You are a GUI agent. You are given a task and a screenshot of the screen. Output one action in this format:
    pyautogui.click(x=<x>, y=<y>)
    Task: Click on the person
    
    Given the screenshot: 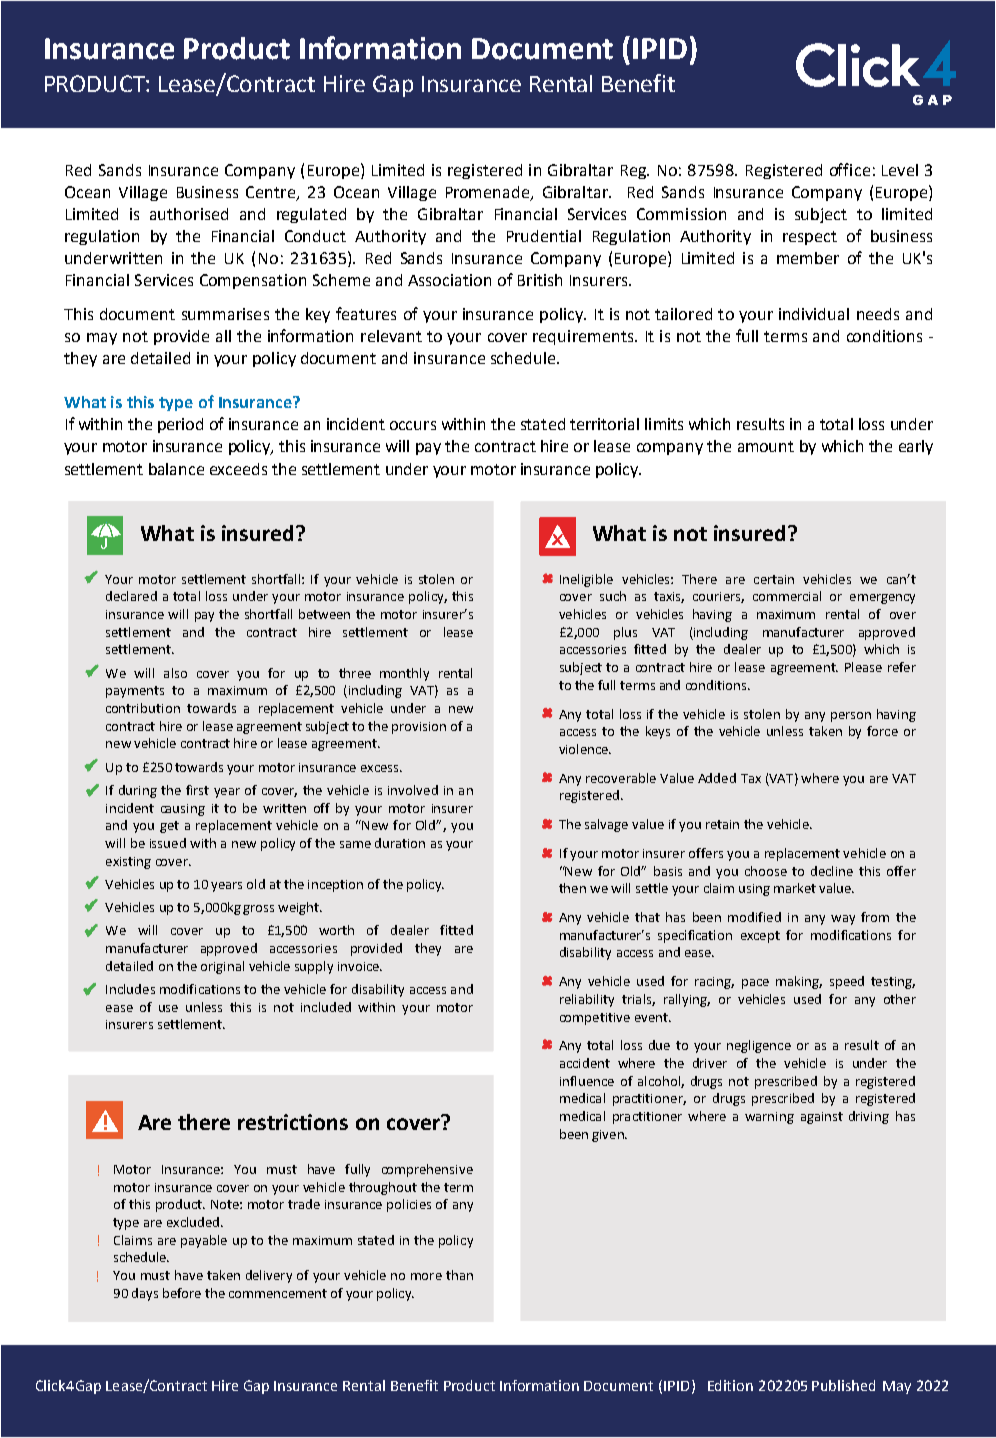 What is the action you would take?
    pyautogui.click(x=851, y=717)
